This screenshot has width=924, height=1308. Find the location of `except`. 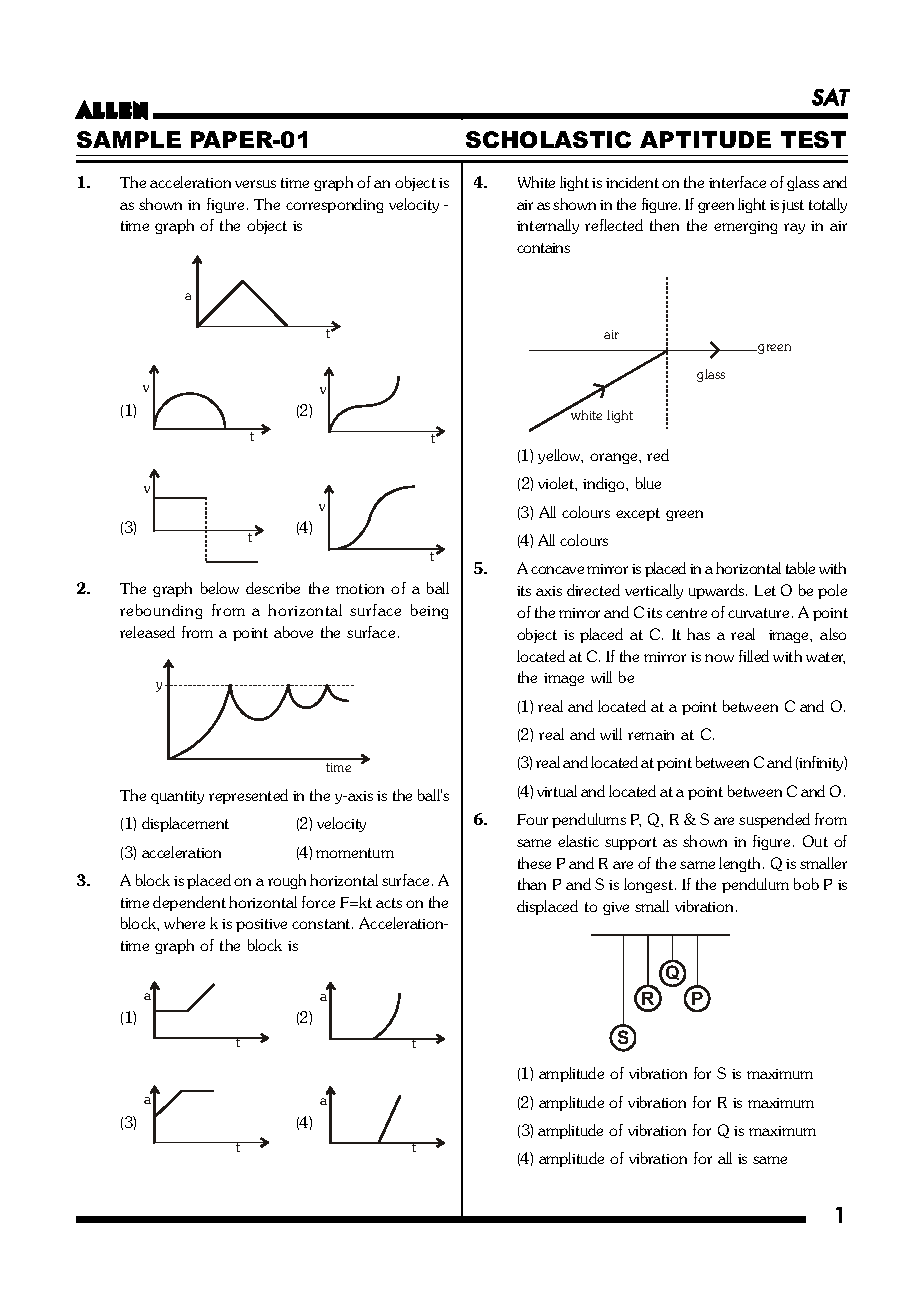

except is located at coordinates (638, 514).
